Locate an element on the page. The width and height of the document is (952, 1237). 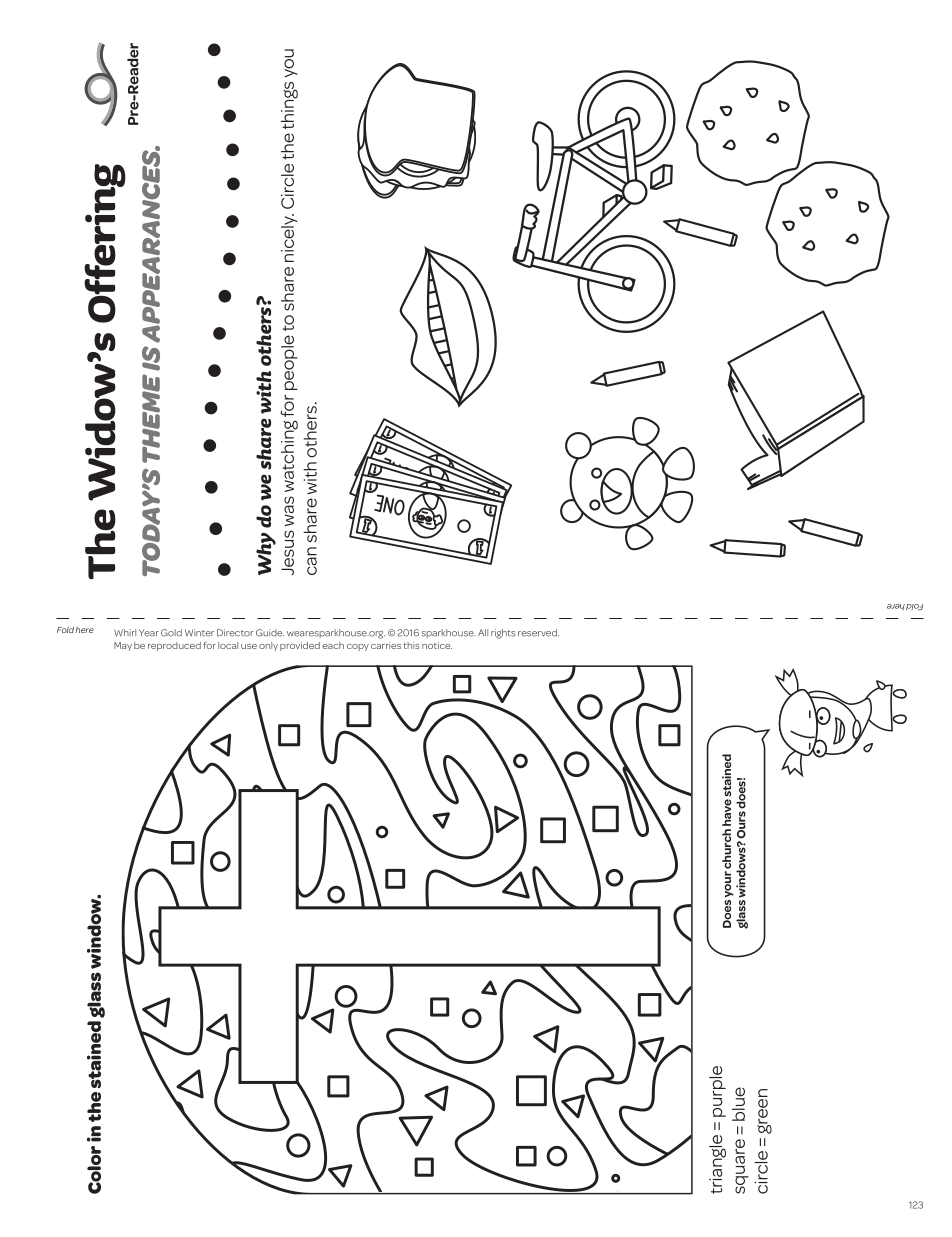
notice is located at coordinates (437, 645).
